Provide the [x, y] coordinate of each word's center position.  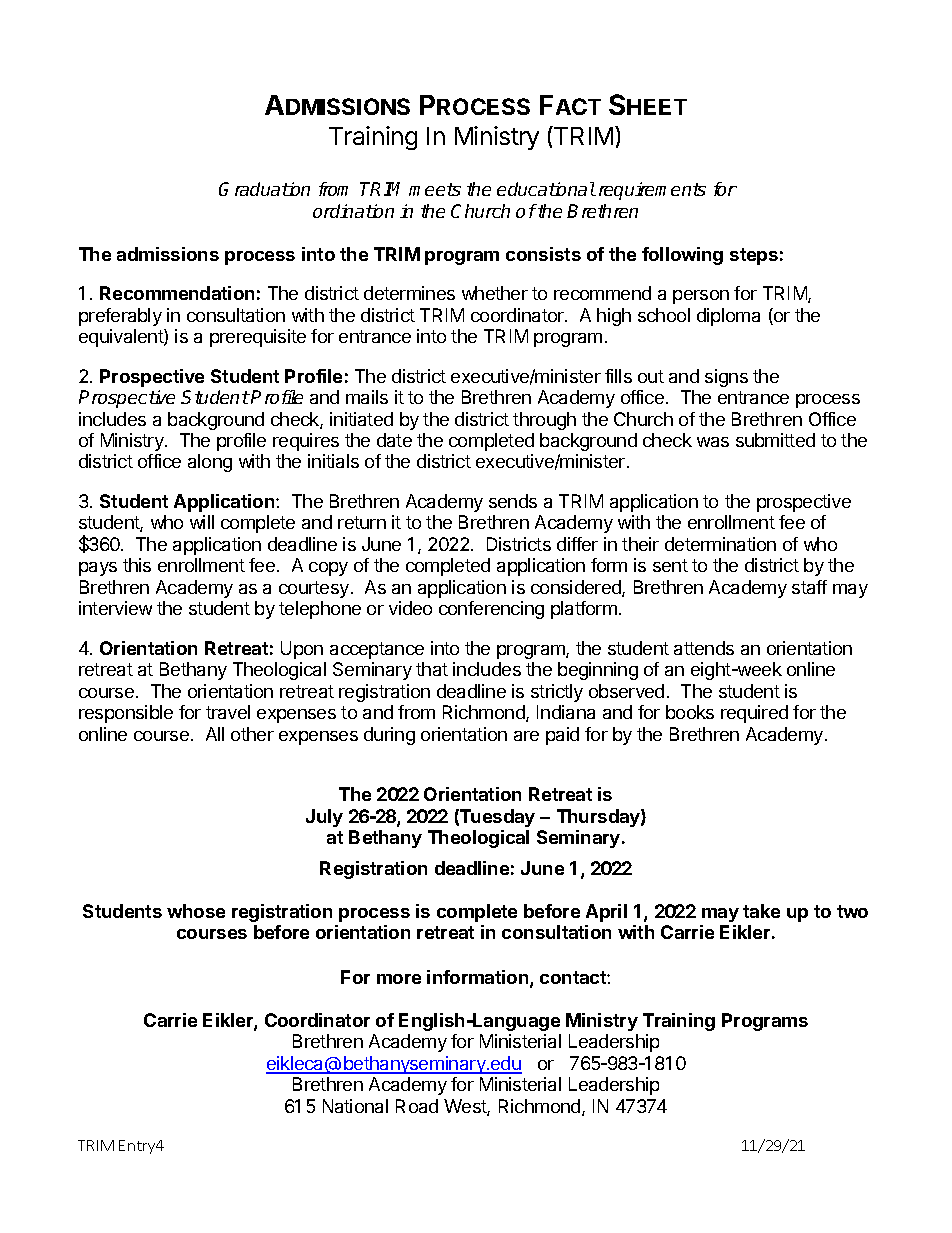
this [137, 565]
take [761, 911]
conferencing [491, 610]
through [544, 421]
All [215, 734]
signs [726, 378]
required [754, 714]
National [355, 1106]
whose [196, 911]
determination [720, 544]
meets [435, 189]
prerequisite [258, 338]
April [606, 913]
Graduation [264, 189]
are [526, 736]
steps [754, 256]
